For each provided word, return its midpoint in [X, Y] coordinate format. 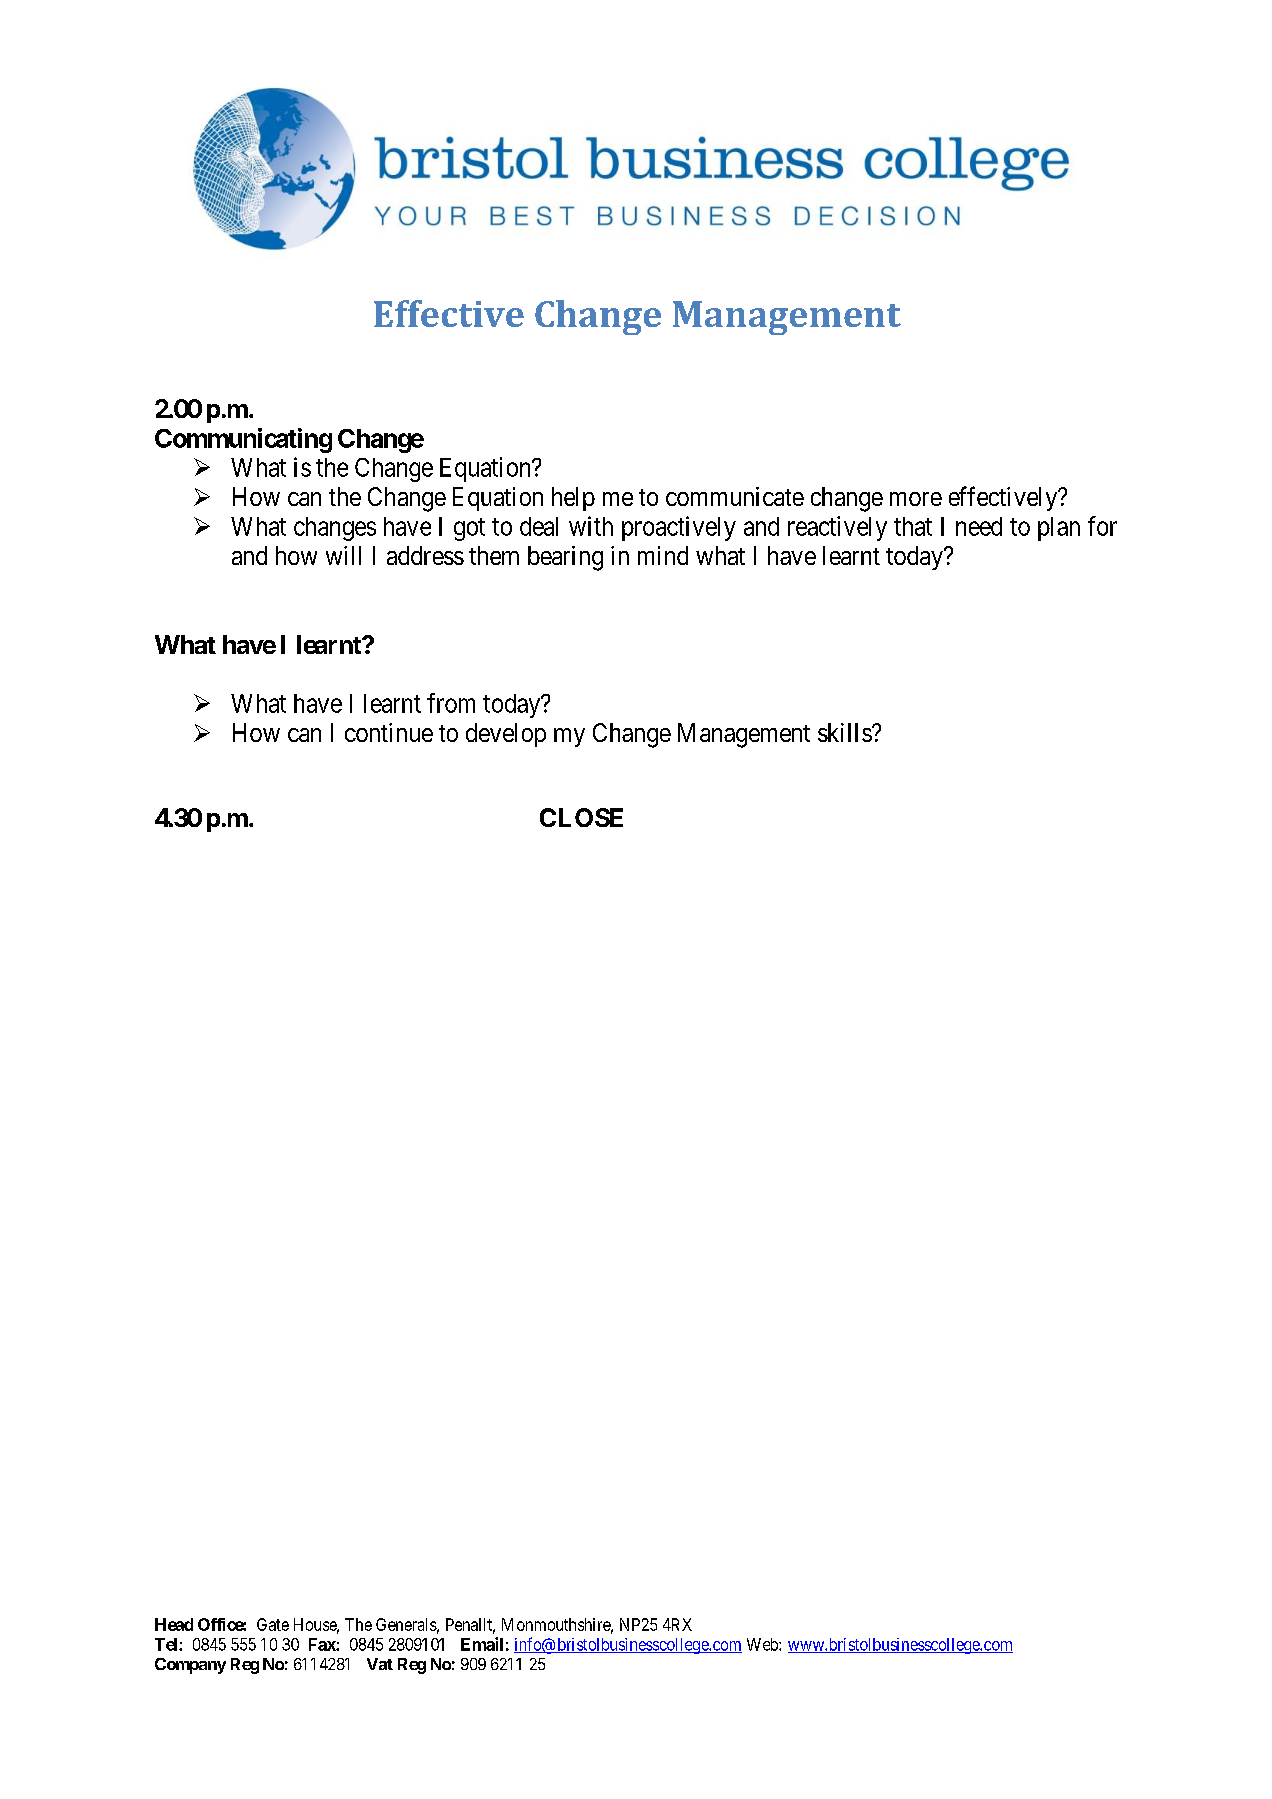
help [573, 499]
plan [1059, 529]
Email [482, 1644]
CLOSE [581, 817]
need [979, 526]
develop [506, 735]
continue [389, 732]
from [451, 703]
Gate [273, 1624]
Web [763, 1644]
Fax [323, 1644]
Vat [380, 1664]
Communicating [243, 440]
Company [190, 1666]
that [913, 526]
